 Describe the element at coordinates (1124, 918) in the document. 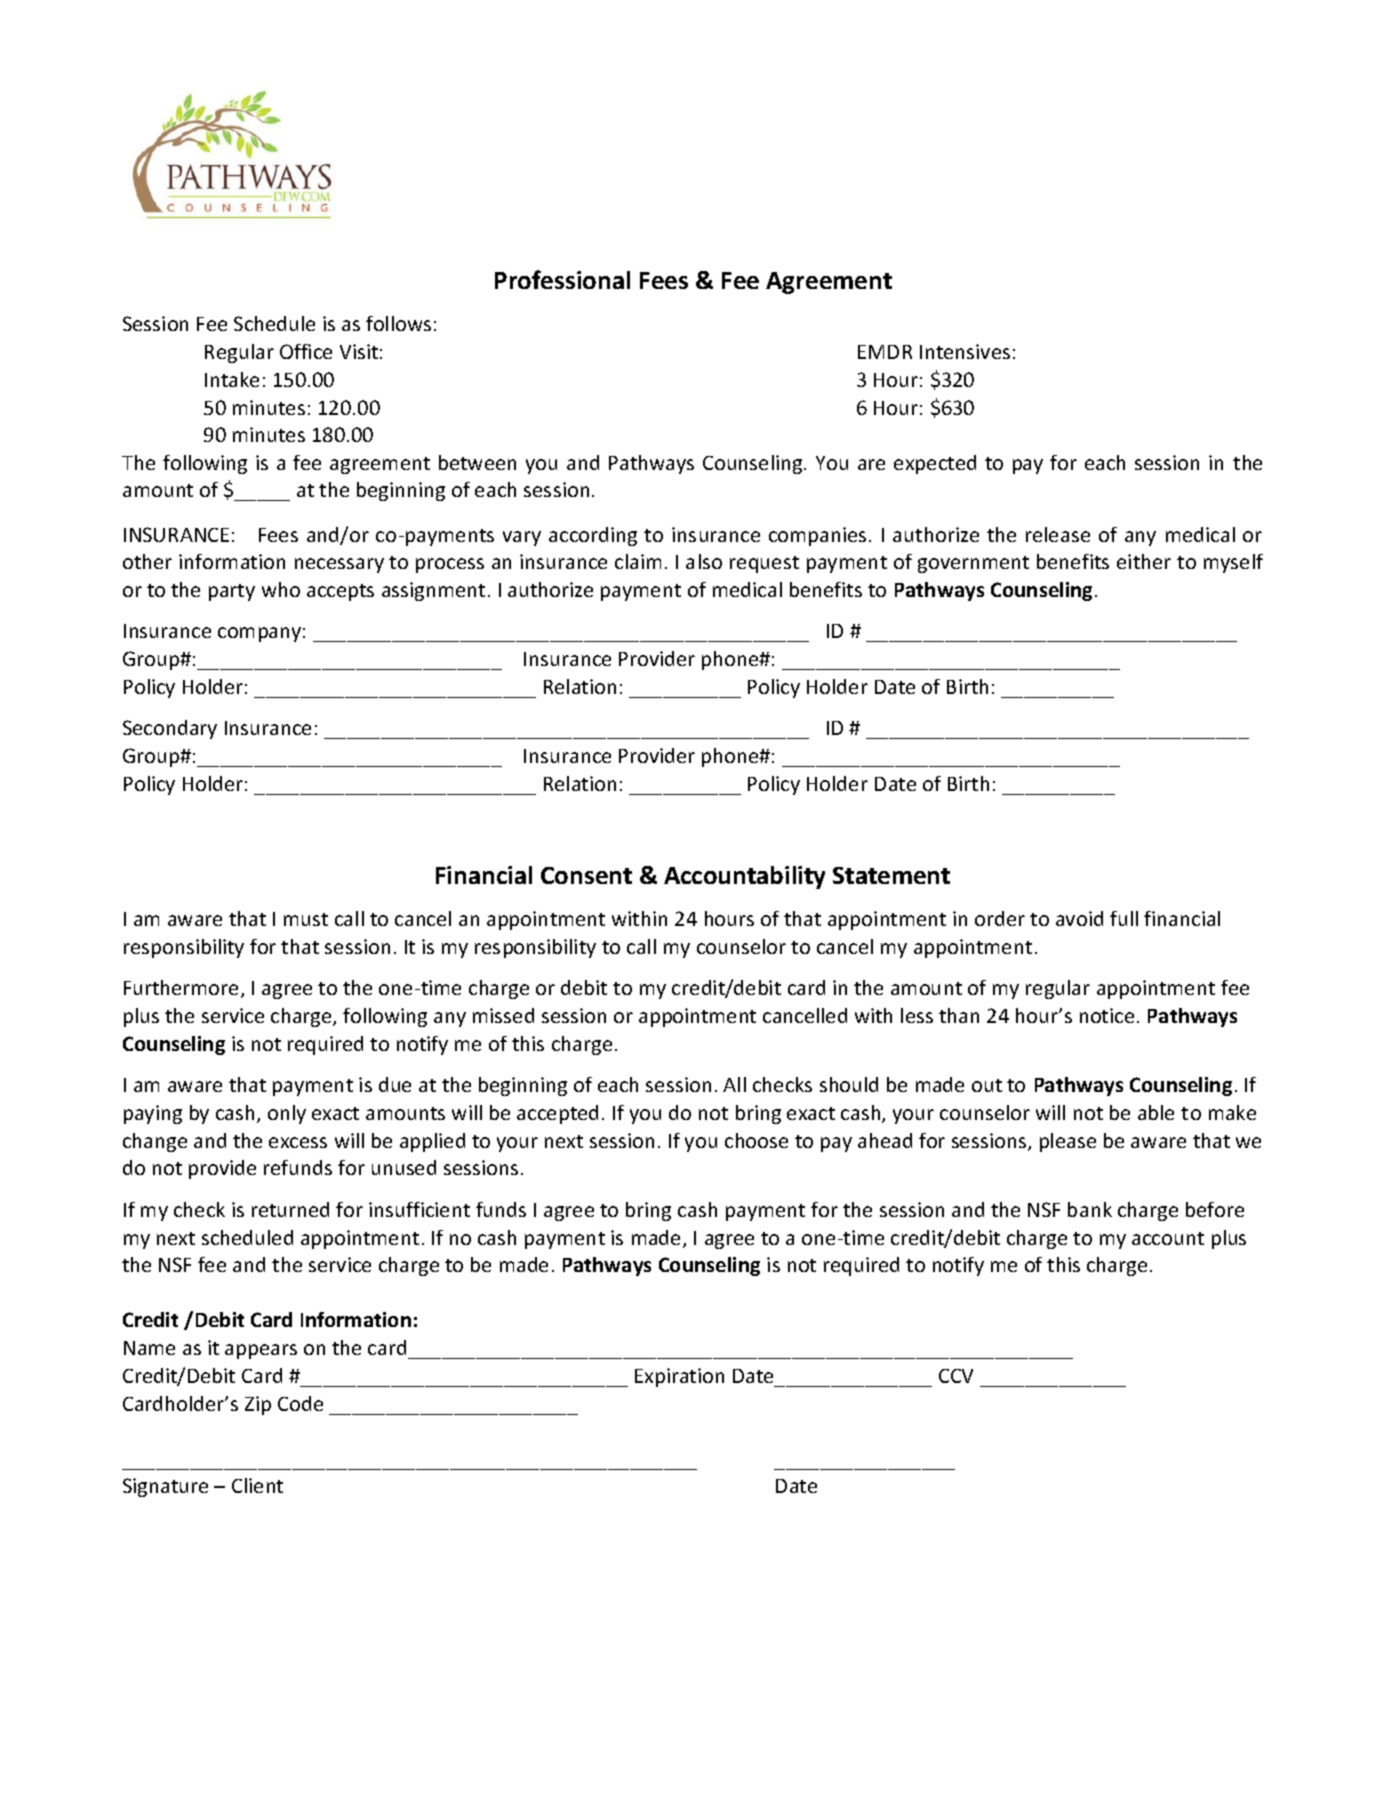

I see `full` at that location.
